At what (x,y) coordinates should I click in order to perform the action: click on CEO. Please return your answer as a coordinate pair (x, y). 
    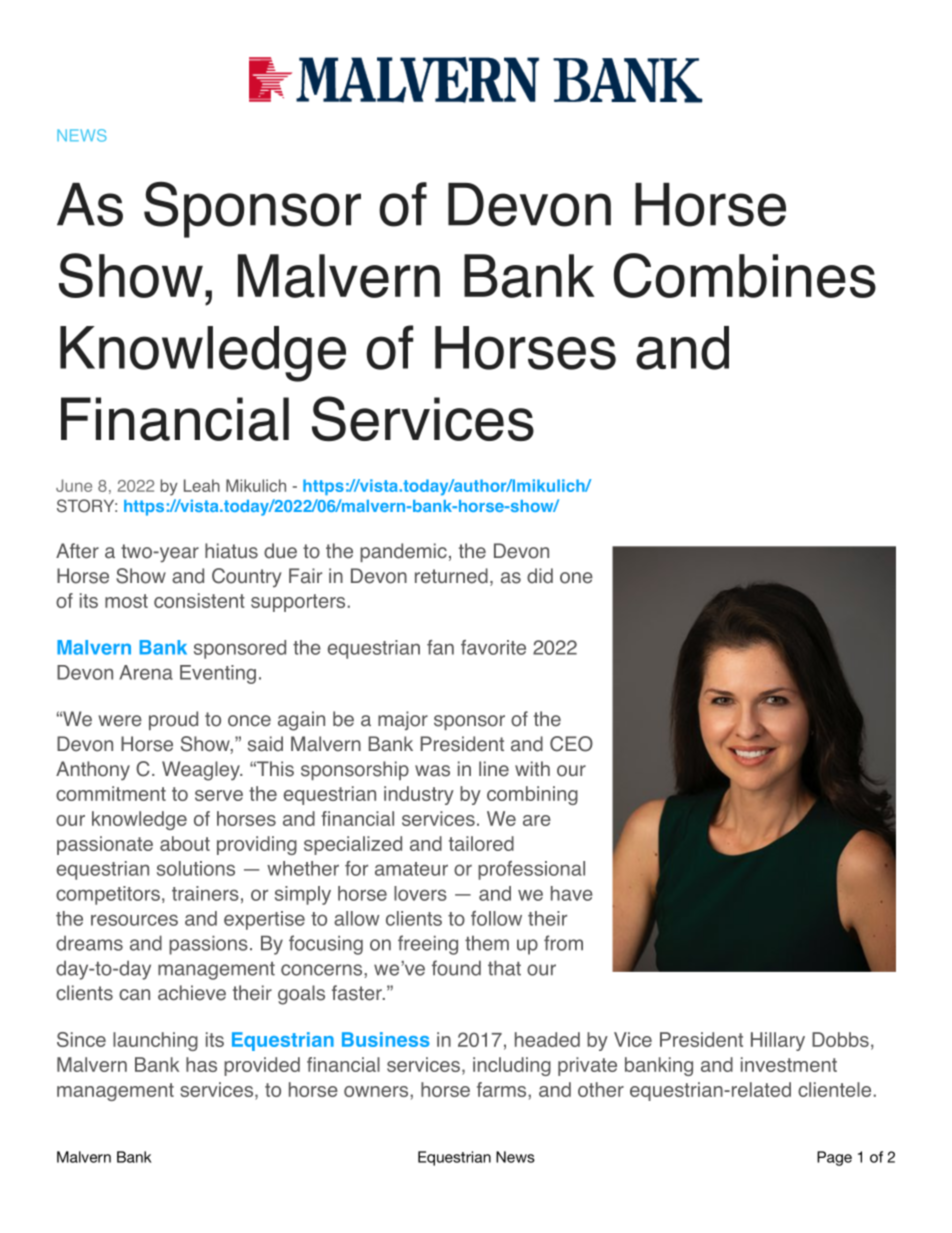
    Looking at the image, I should click on (571, 744).
